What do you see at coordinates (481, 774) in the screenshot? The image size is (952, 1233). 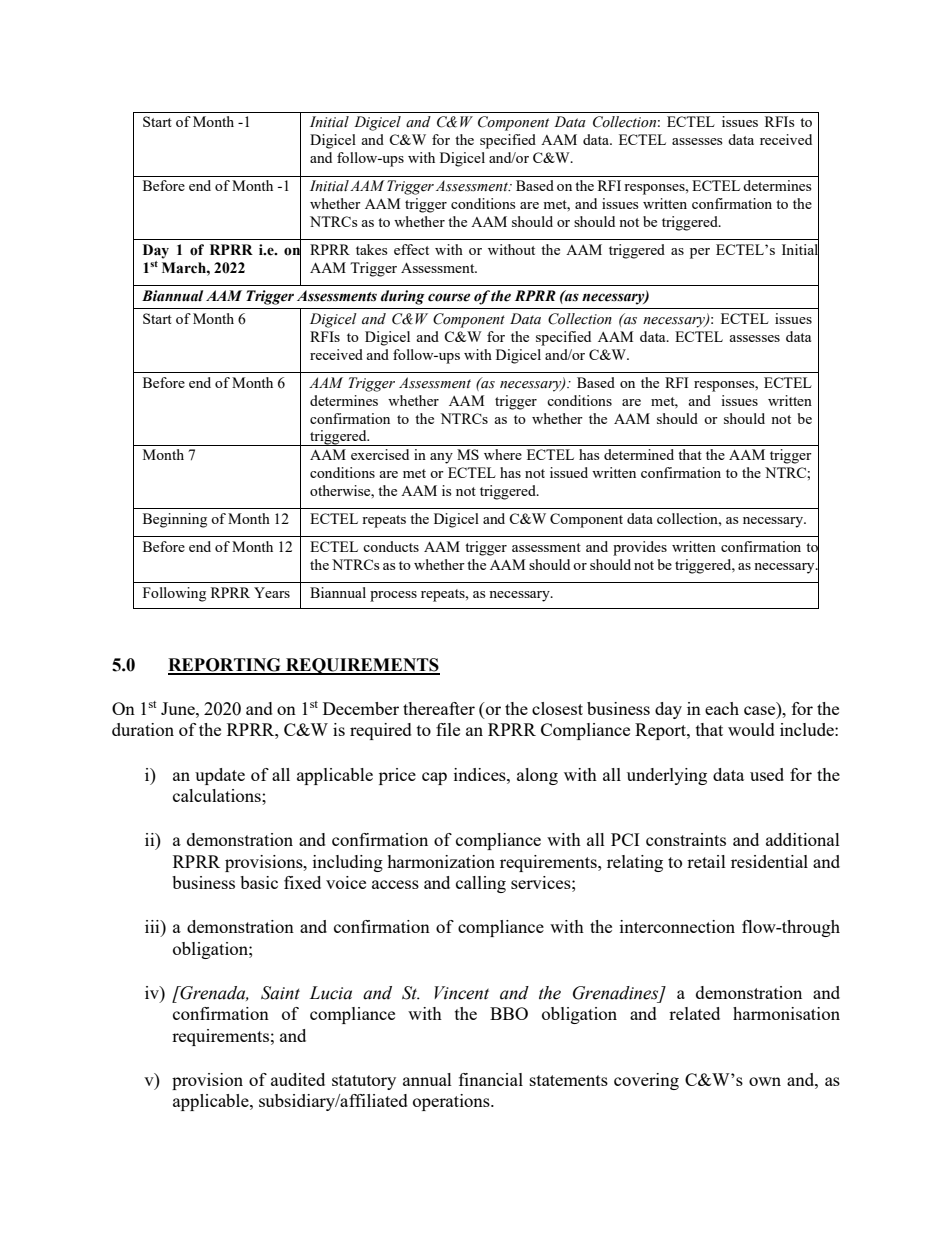 I see `indices` at bounding box center [481, 774].
